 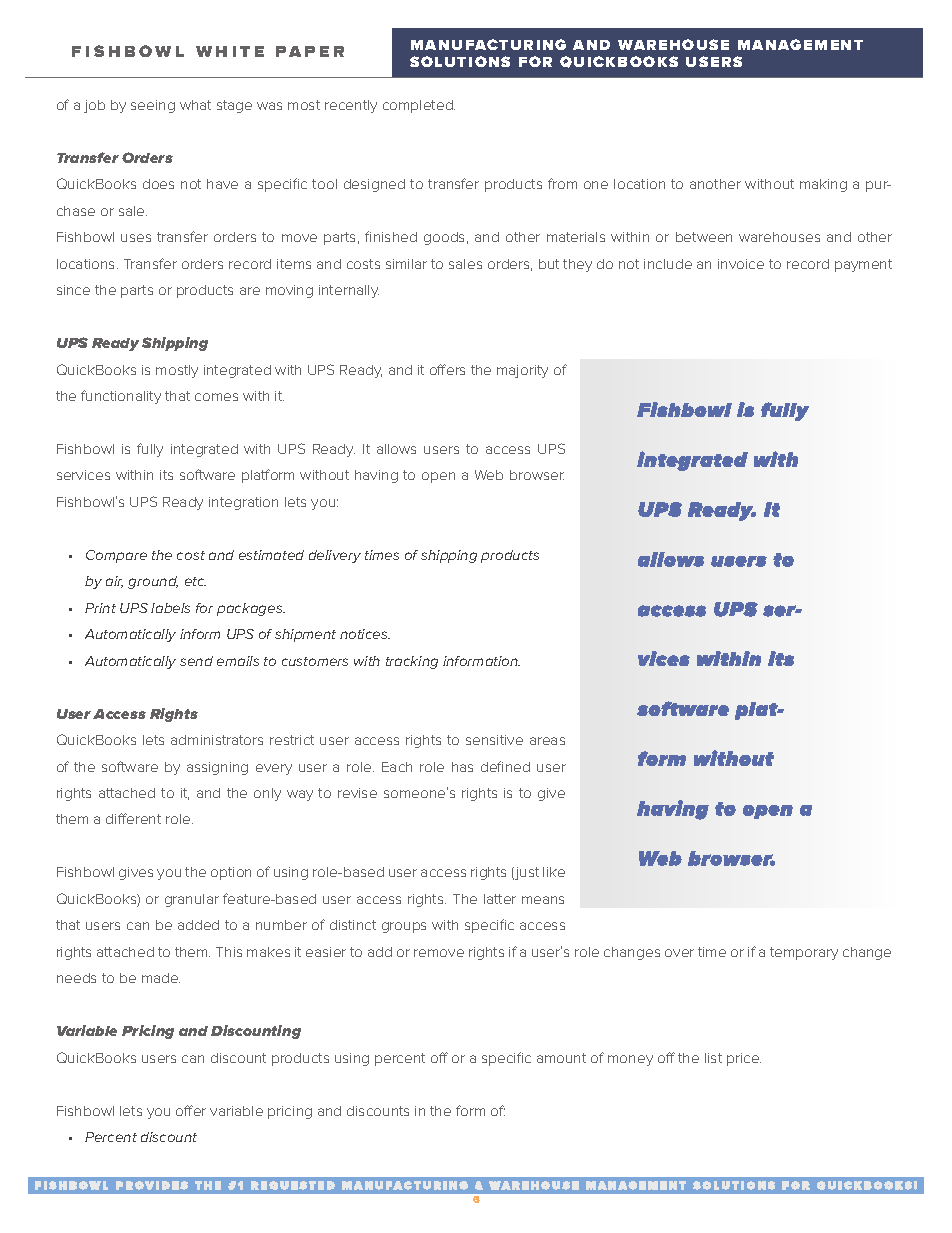 What do you see at coordinates (153, 582) in the screenshot?
I see `ground` at bounding box center [153, 582].
